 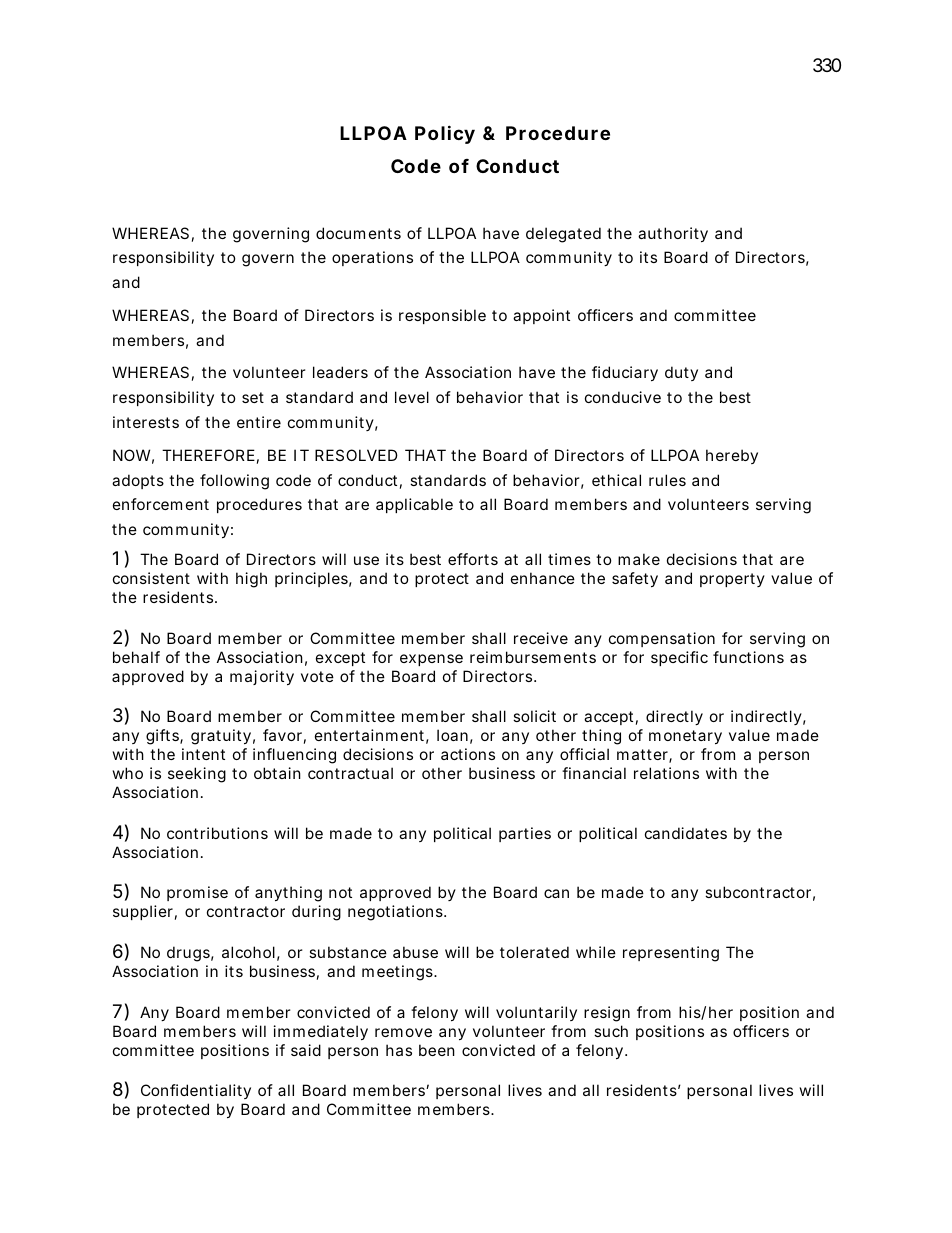 I want to click on loan, so click(x=452, y=735).
